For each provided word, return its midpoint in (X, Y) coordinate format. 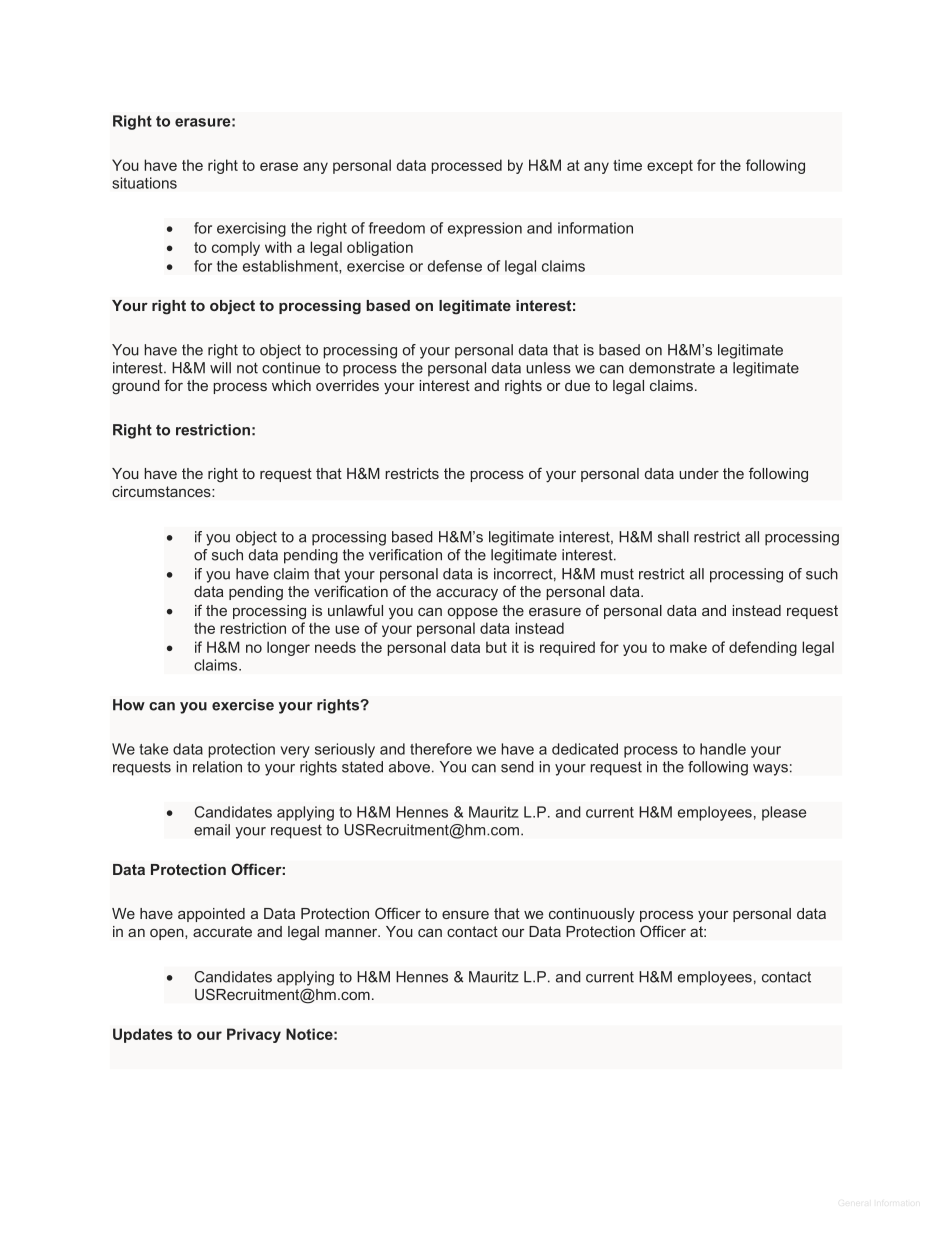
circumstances (162, 491)
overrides (347, 385)
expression (485, 229)
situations (144, 183)
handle (723, 749)
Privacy (254, 1035)
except (670, 167)
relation (217, 767)
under (699, 473)
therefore (441, 749)
